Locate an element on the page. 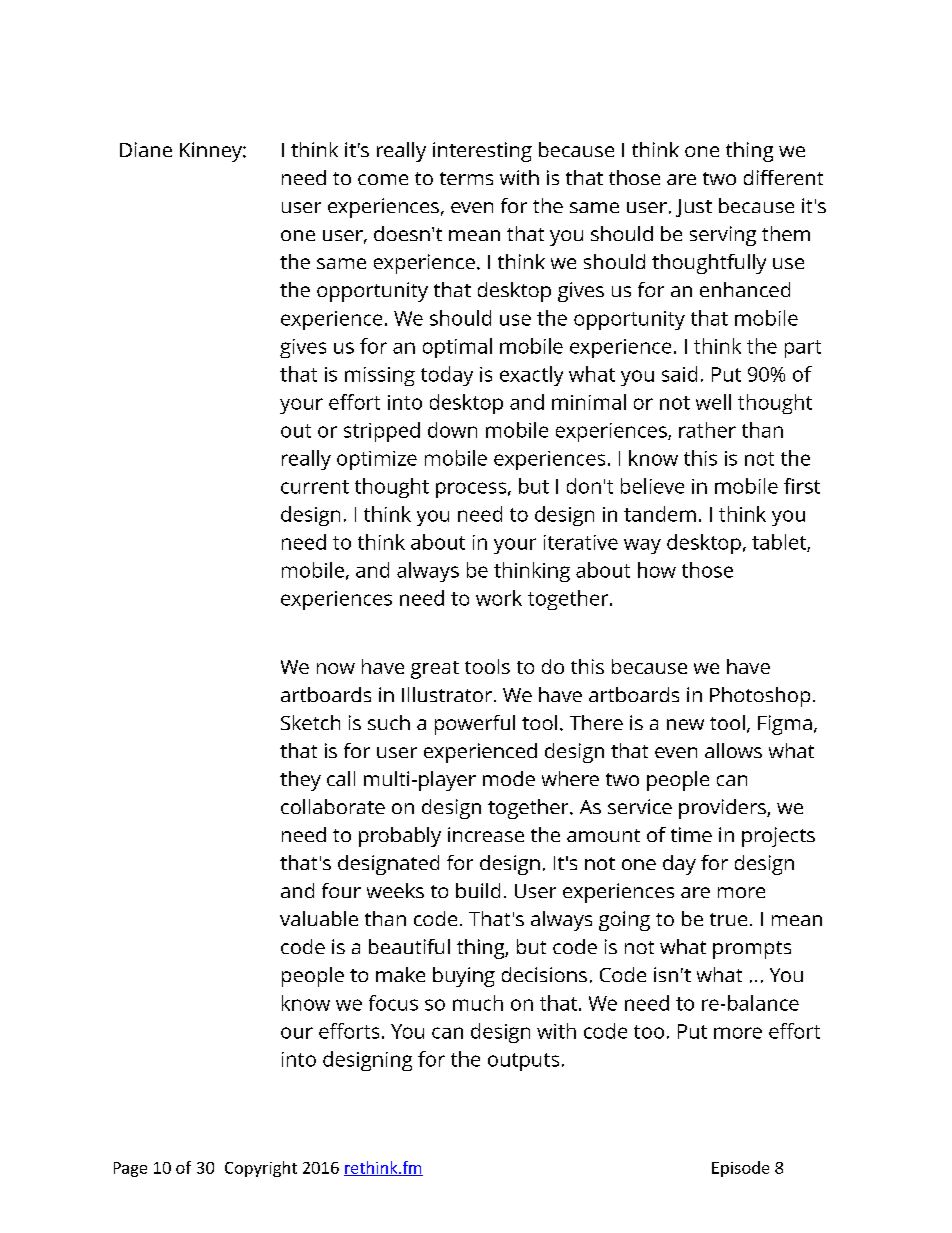 This document has height=1233, width=952. buying is located at coordinates (464, 977).
